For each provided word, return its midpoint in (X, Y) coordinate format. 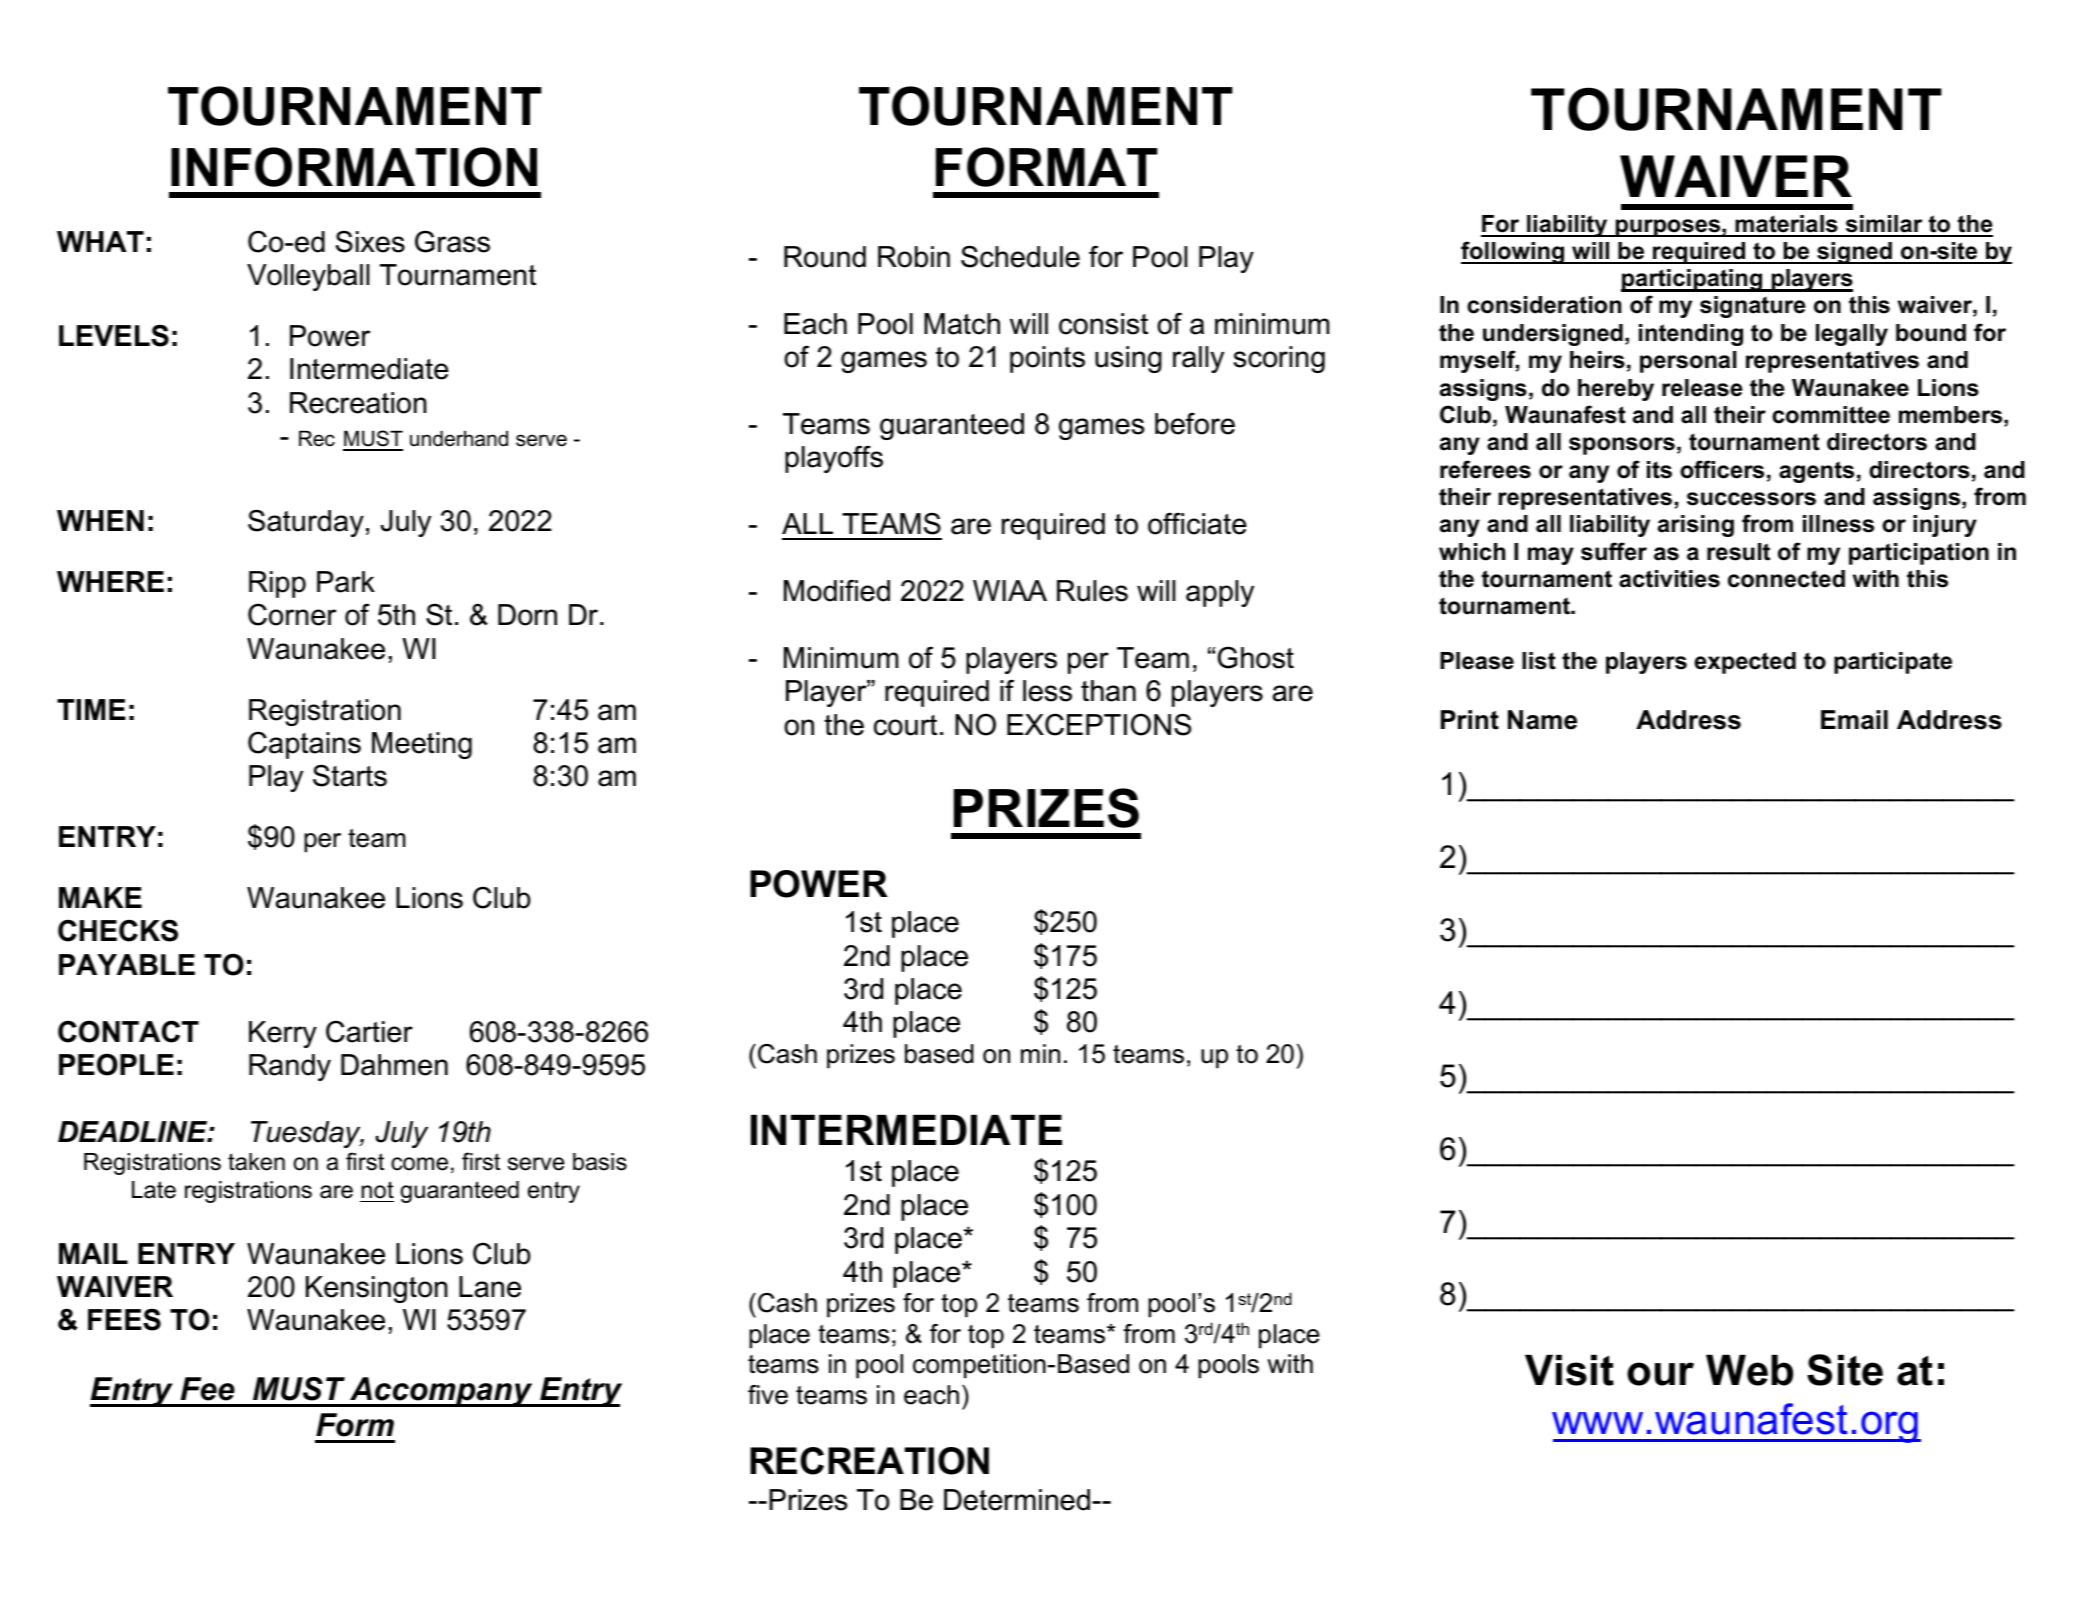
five (768, 1395)
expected (1745, 663)
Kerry (283, 1034)
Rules (1092, 591)
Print (1470, 720)
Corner (292, 614)
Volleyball (308, 277)
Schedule (1020, 256)
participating (1693, 280)
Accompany (441, 1392)
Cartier (369, 1031)
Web (1749, 1370)
